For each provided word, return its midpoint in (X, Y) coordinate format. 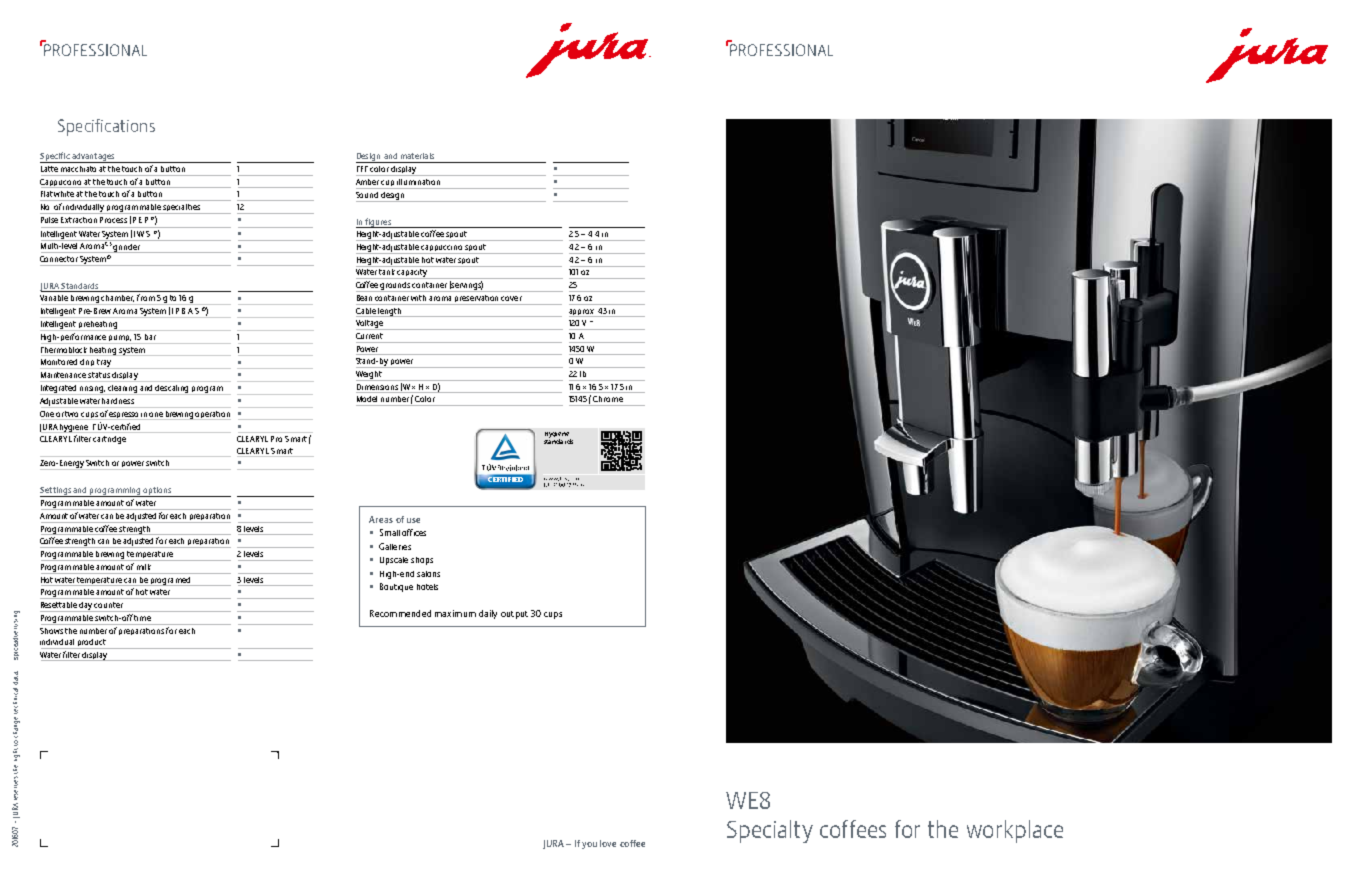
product (92, 644)
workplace (1015, 831)
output (514, 615)
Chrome (608, 399)
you (589, 845)
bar (150, 337)
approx (582, 313)
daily (488, 614)
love (608, 843)
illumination (418, 182)
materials (417, 156)
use (413, 520)
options (158, 492)
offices (414, 532)
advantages (93, 158)
